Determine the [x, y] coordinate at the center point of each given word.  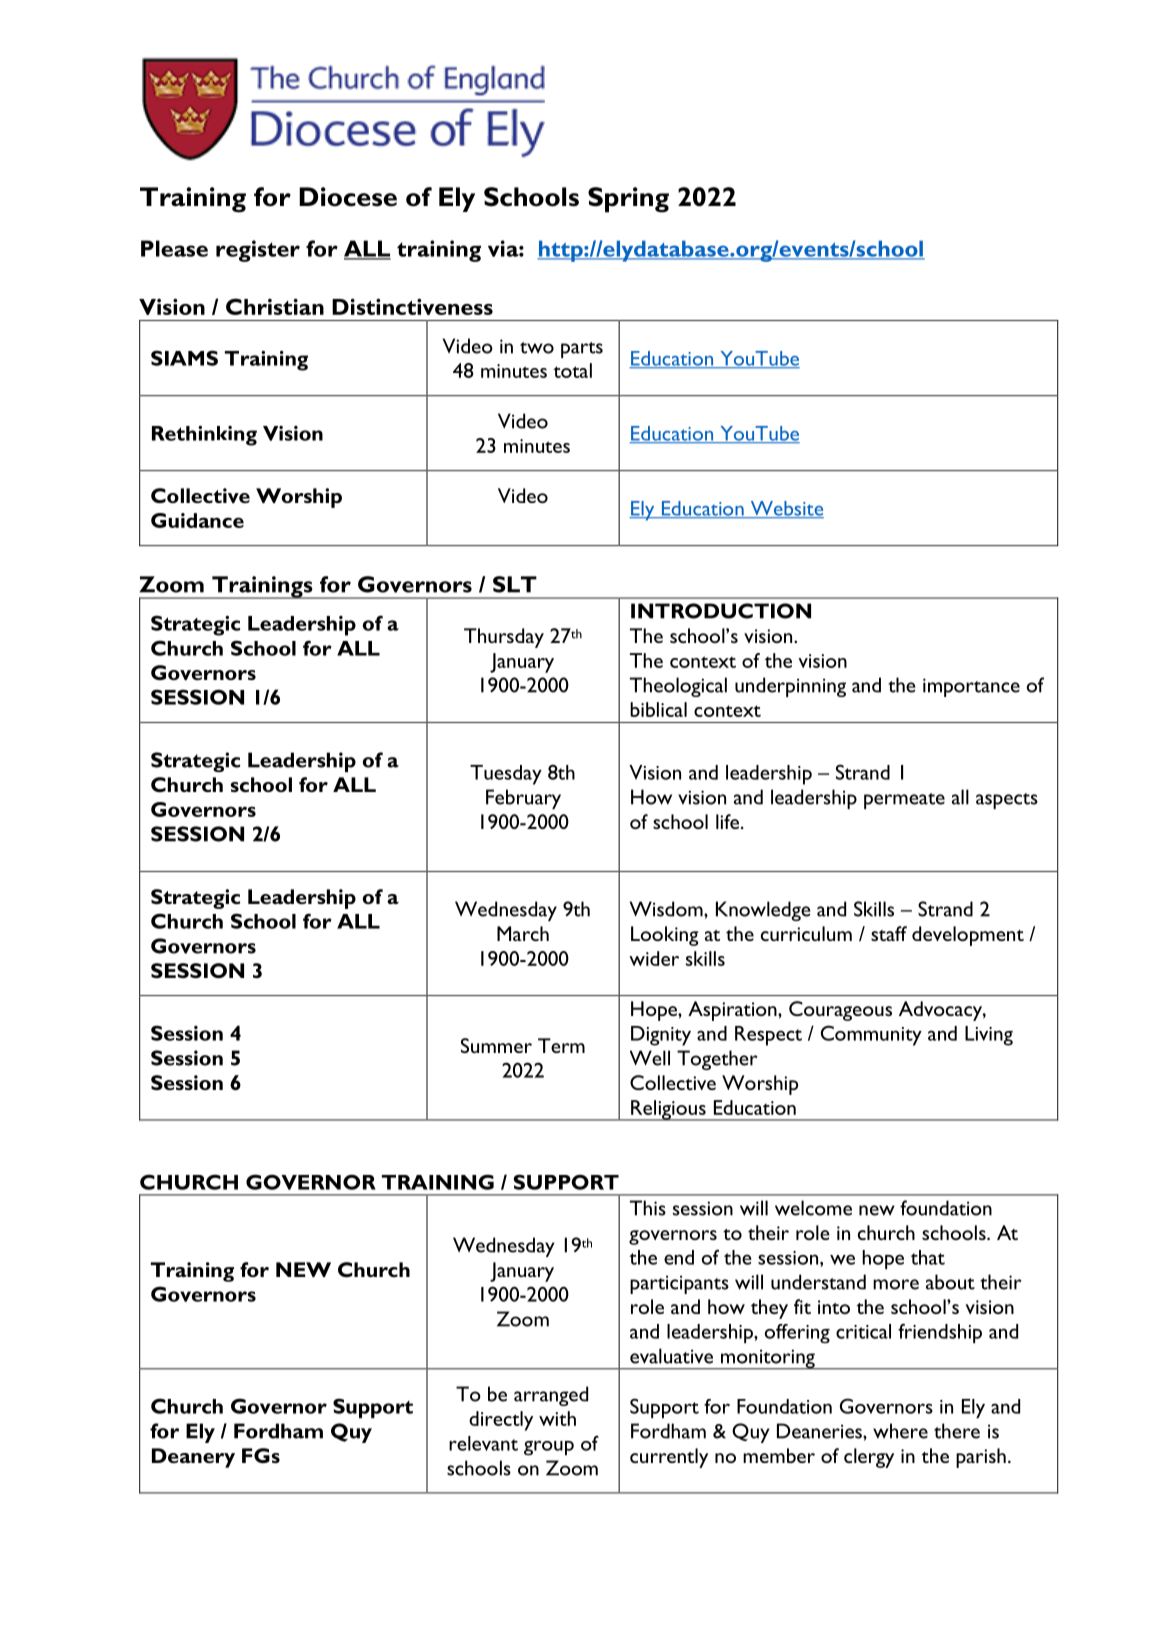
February [523, 799]
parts [582, 350]
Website [786, 509]
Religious [668, 1110]
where [900, 1431]
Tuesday [506, 775]
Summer [496, 1045]
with [557, 1418]
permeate [904, 801]
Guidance [197, 520]
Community [871, 1035]
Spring [628, 200]
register [258, 251]
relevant [483, 1443]
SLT [515, 584]
